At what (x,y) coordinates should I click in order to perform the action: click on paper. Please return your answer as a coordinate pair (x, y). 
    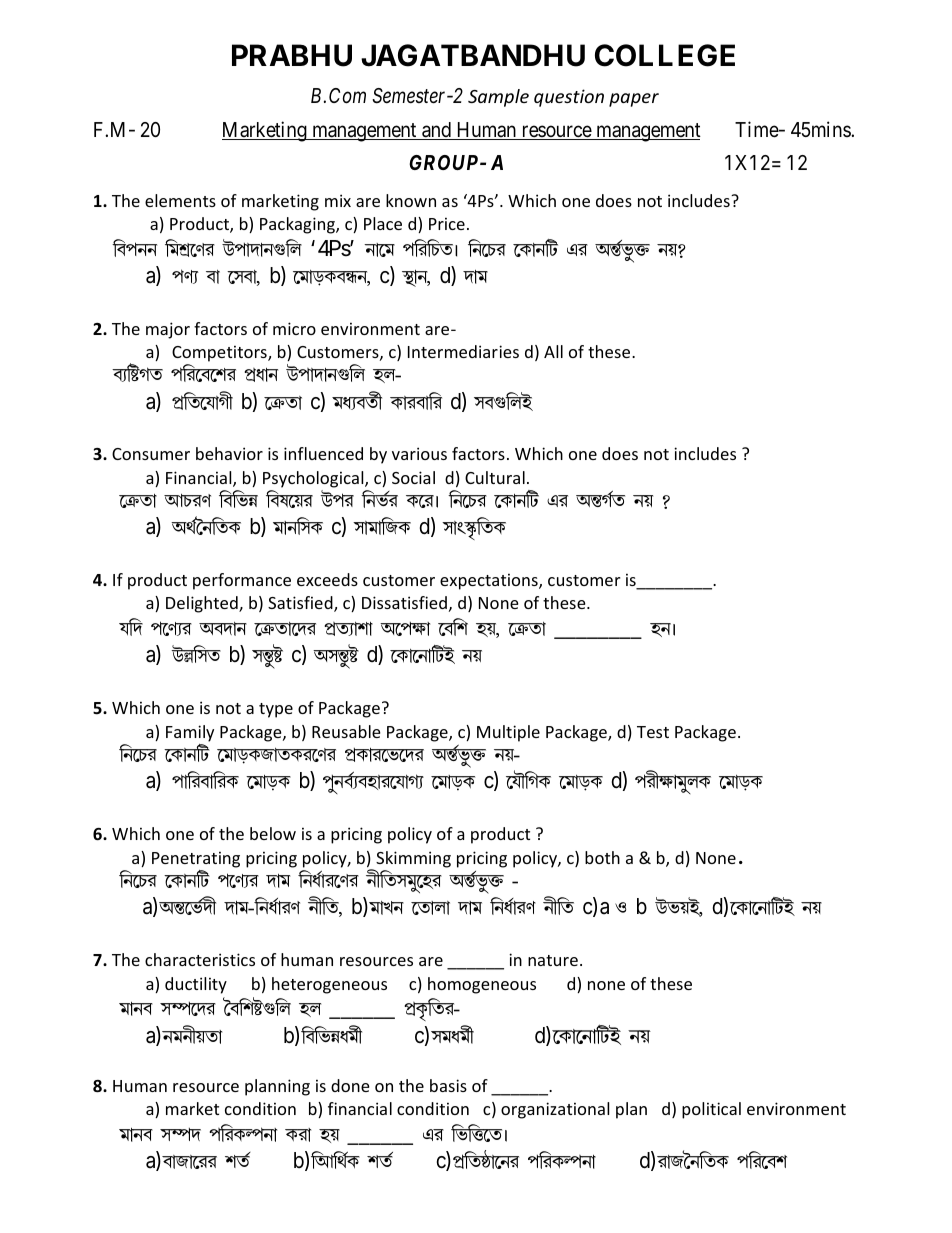
    Looking at the image, I should click on (634, 100).
